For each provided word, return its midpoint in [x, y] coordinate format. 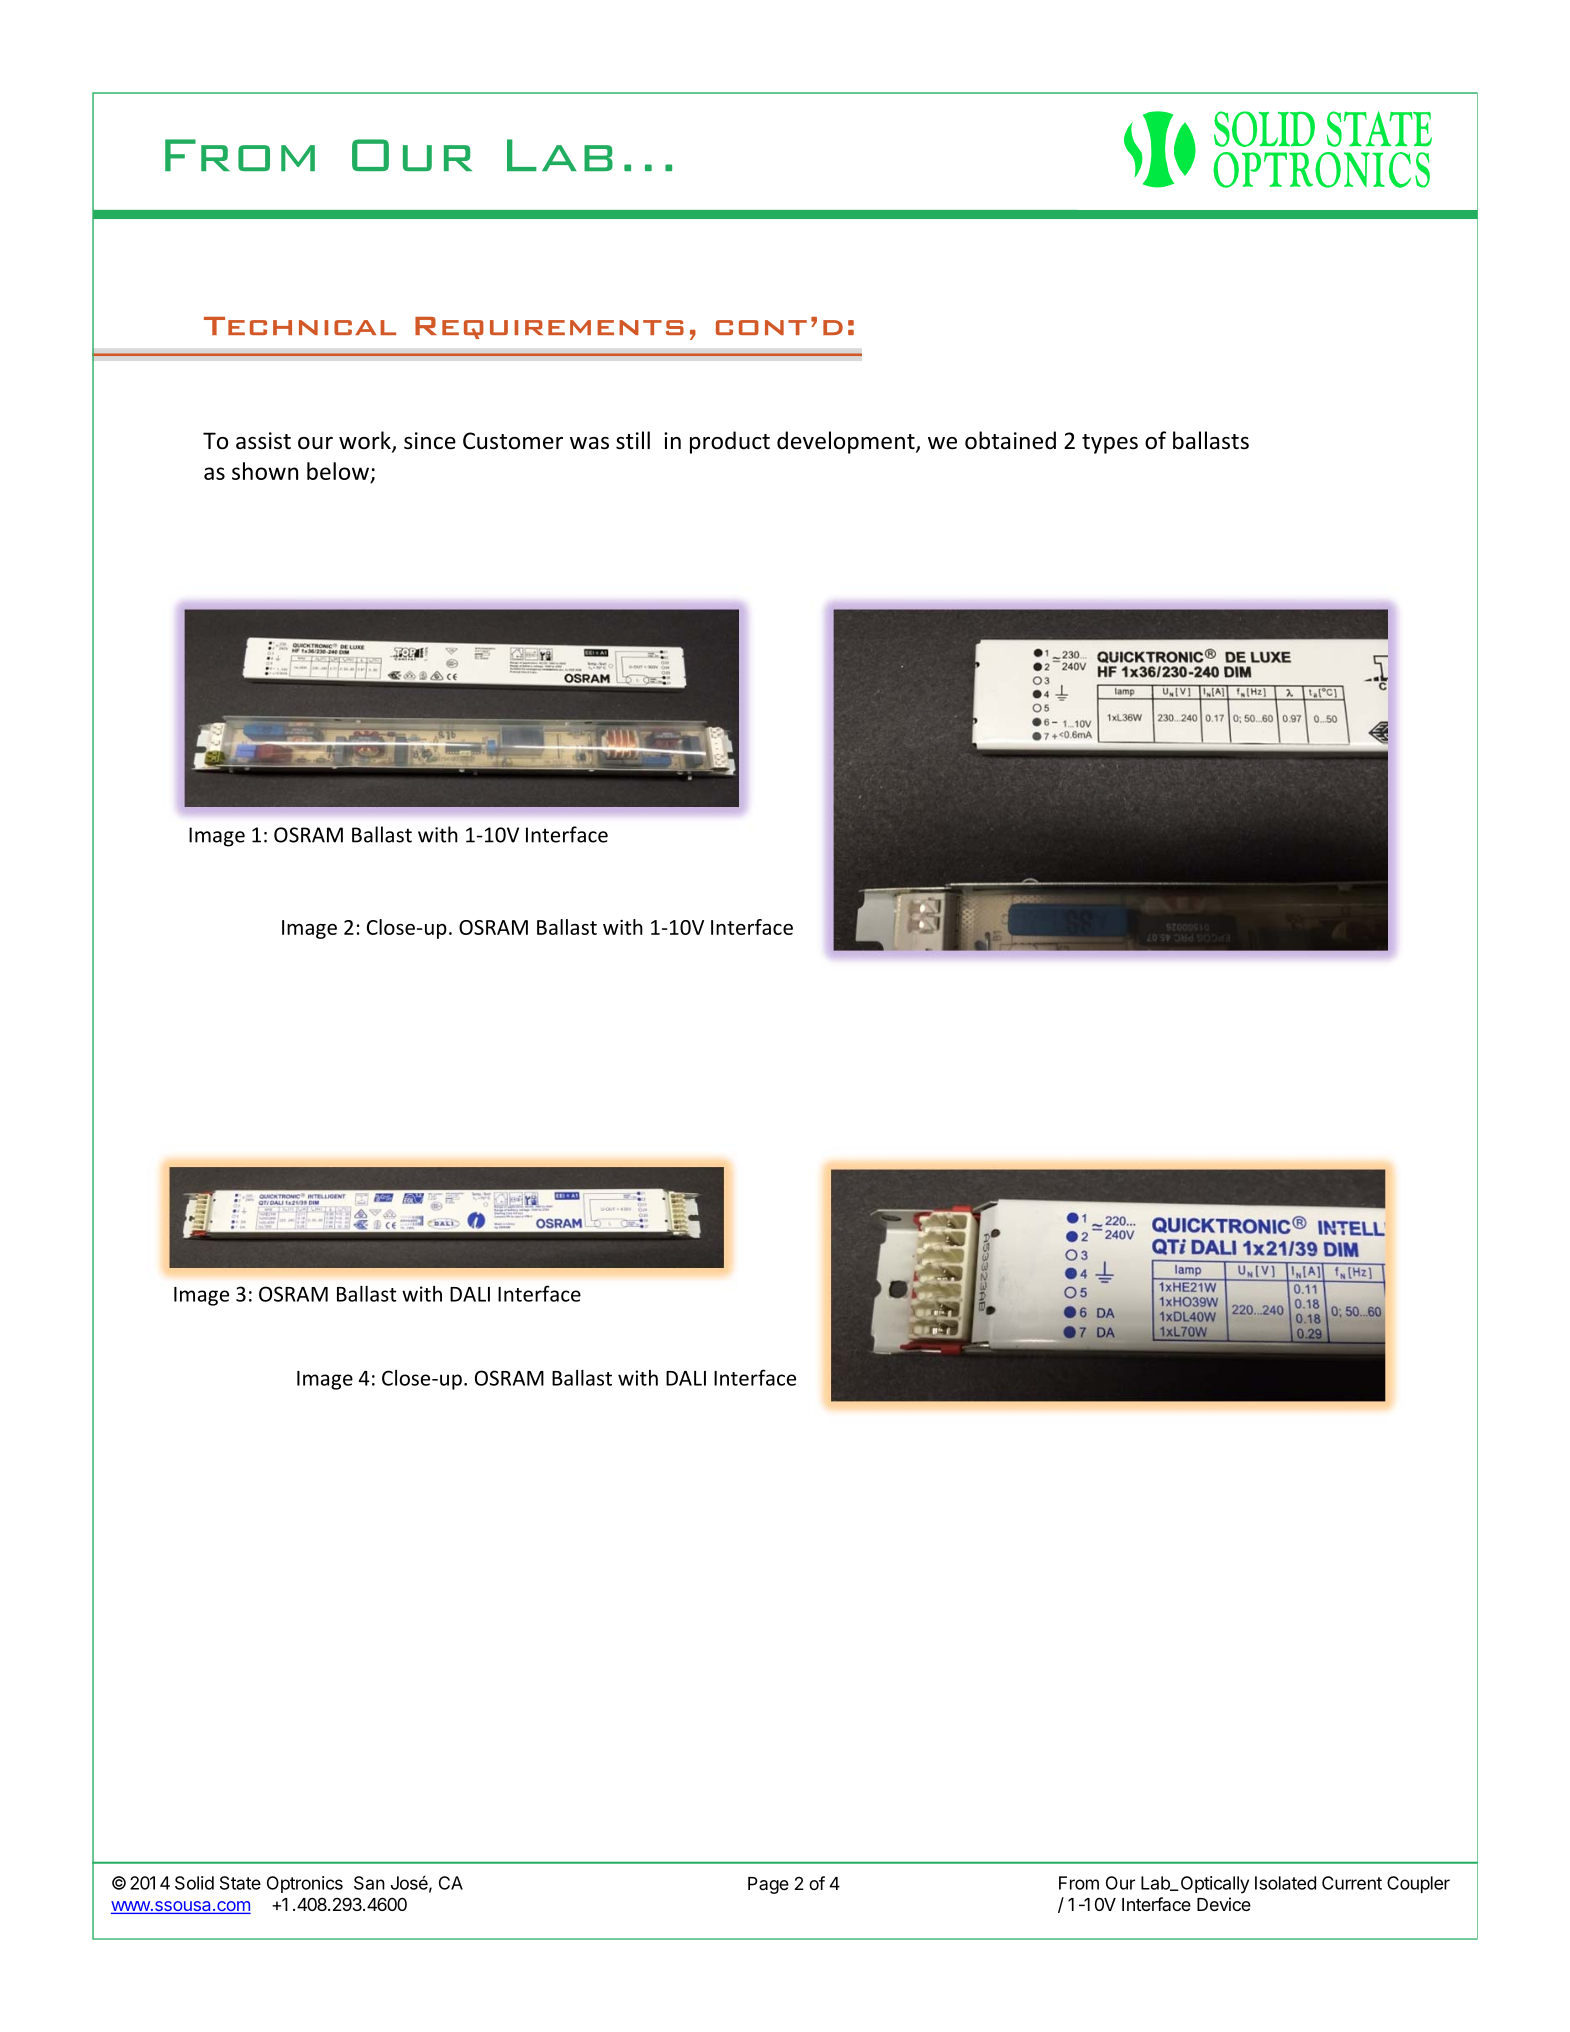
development [847, 442]
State [240, 1883]
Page [768, 1885]
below [339, 472]
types [1110, 444]
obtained [1010, 440]
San [369, 1883]
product [730, 442]
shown [265, 471]
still [633, 440]
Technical [300, 326]
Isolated [1285, 1883]
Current [1352, 1883]
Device [1224, 1904]
